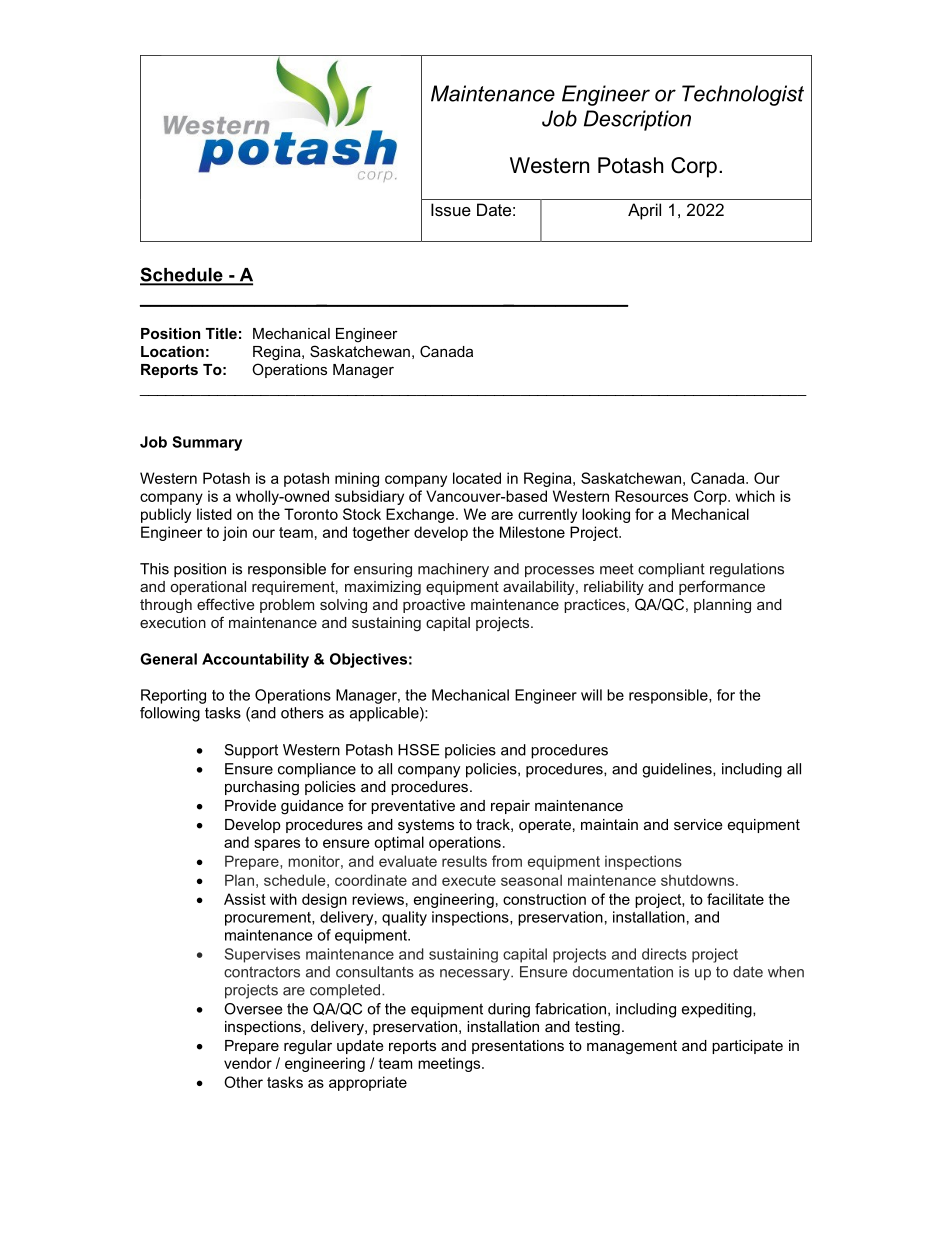  What do you see at coordinates (451, 209) in the page?
I see `Issue` at bounding box center [451, 209].
